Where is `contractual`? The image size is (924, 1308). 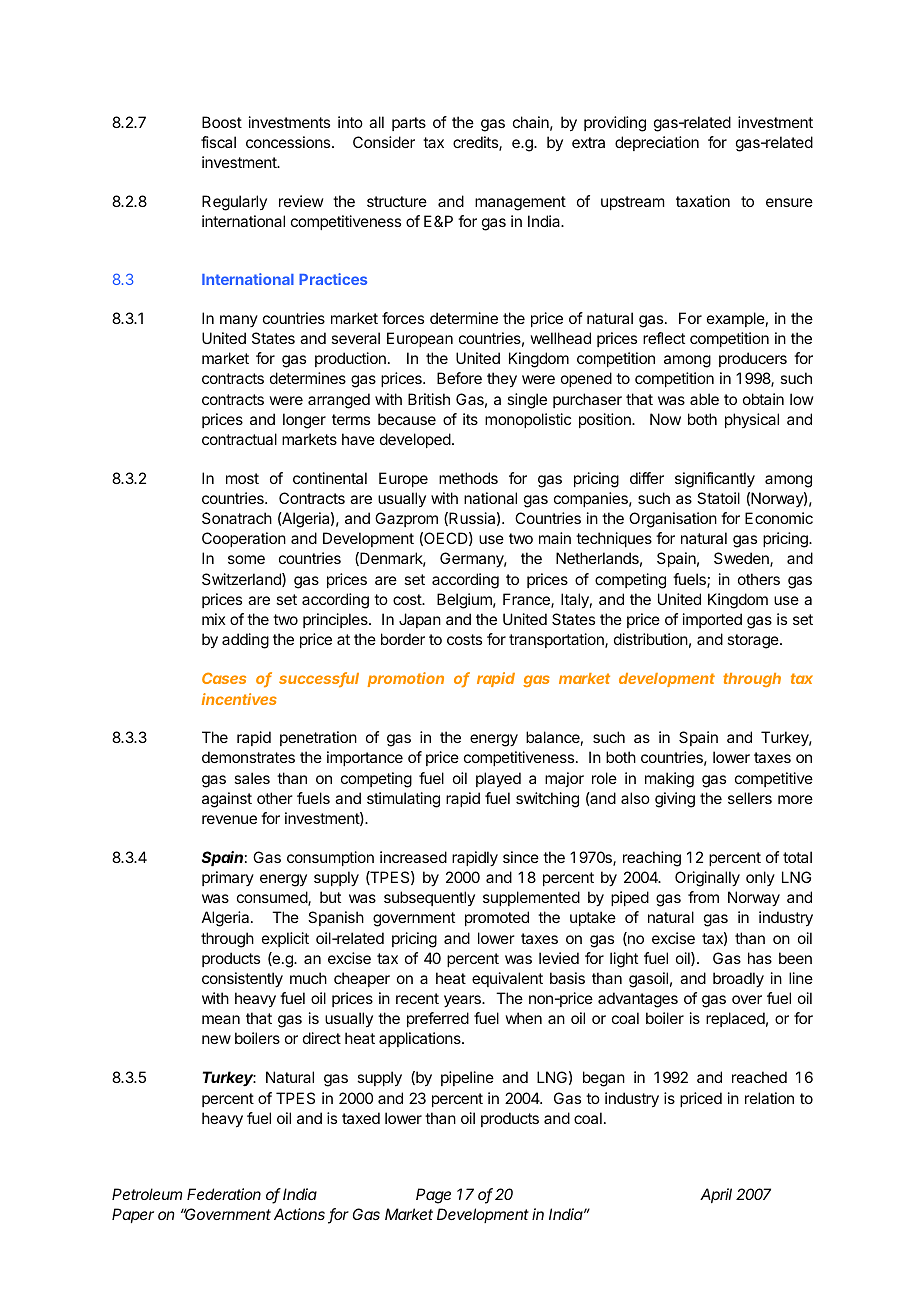
contractual is located at coordinates (239, 439).
